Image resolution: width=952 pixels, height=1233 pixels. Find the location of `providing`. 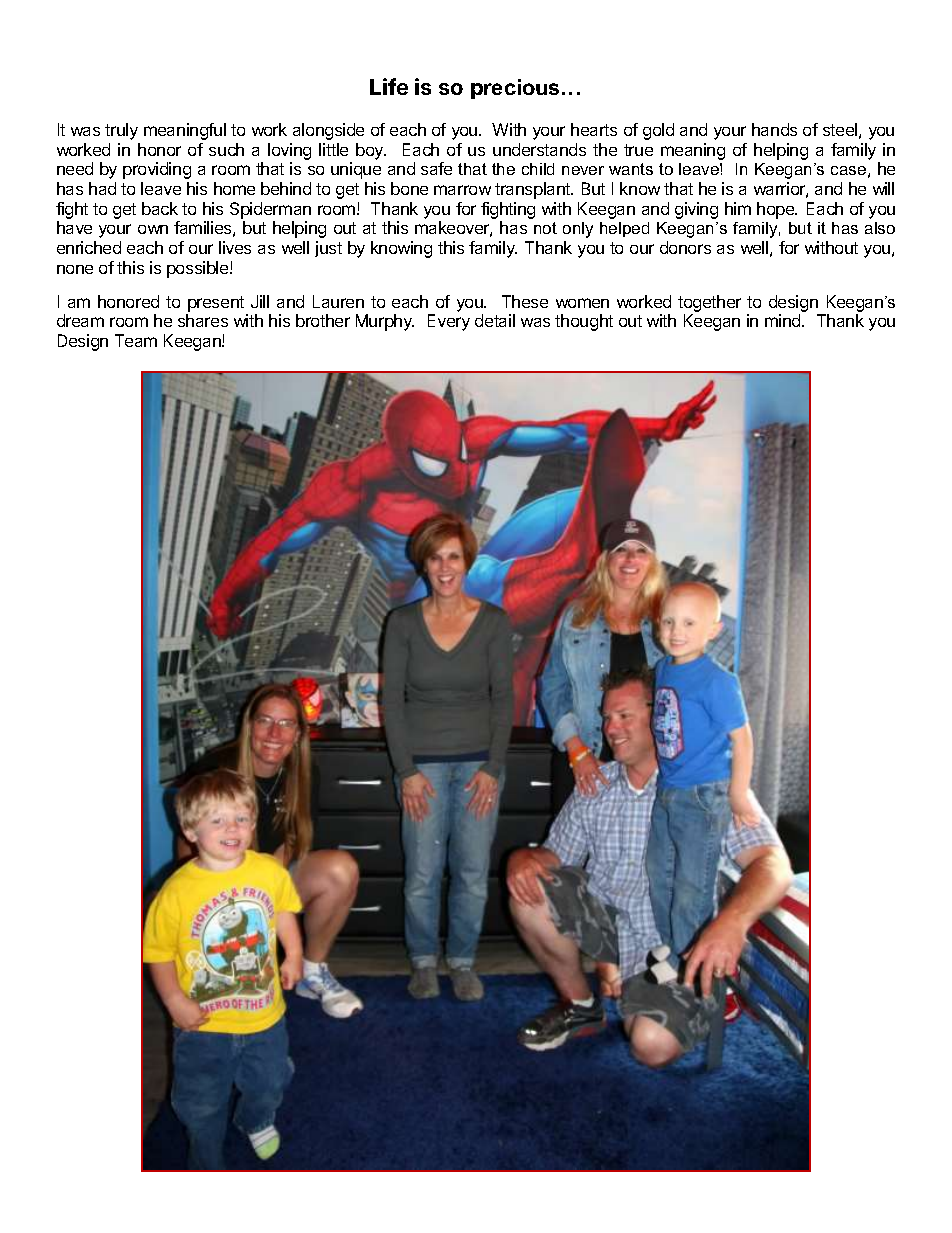

providing is located at coordinates (157, 170).
